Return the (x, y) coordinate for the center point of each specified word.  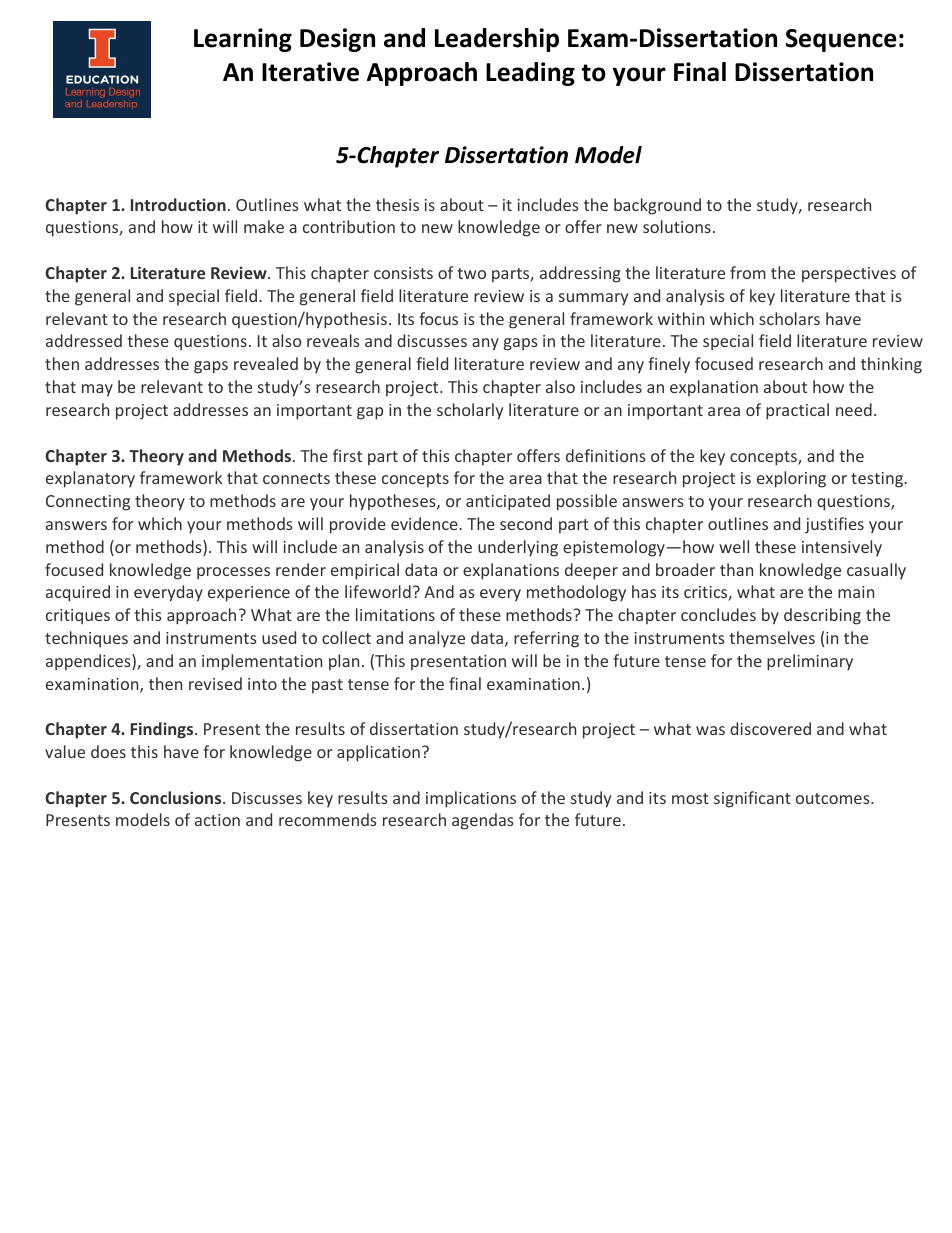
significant (752, 799)
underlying (518, 548)
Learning (243, 40)
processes (233, 573)
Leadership (497, 40)
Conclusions (177, 797)
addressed (84, 340)
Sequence (841, 40)
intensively (842, 548)
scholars (789, 318)
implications (471, 799)
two (471, 273)
